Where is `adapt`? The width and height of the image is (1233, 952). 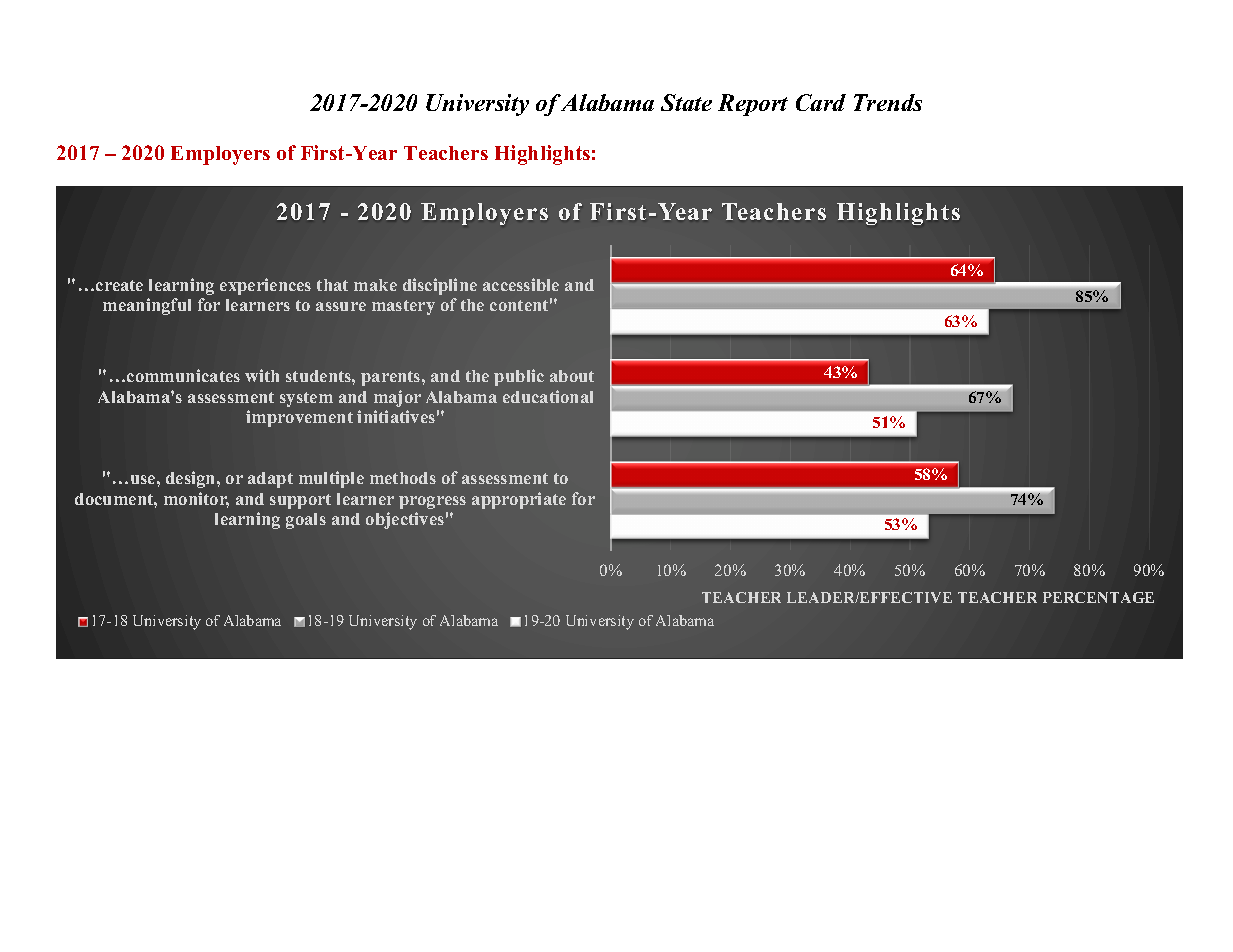 adapt is located at coordinates (270, 480).
